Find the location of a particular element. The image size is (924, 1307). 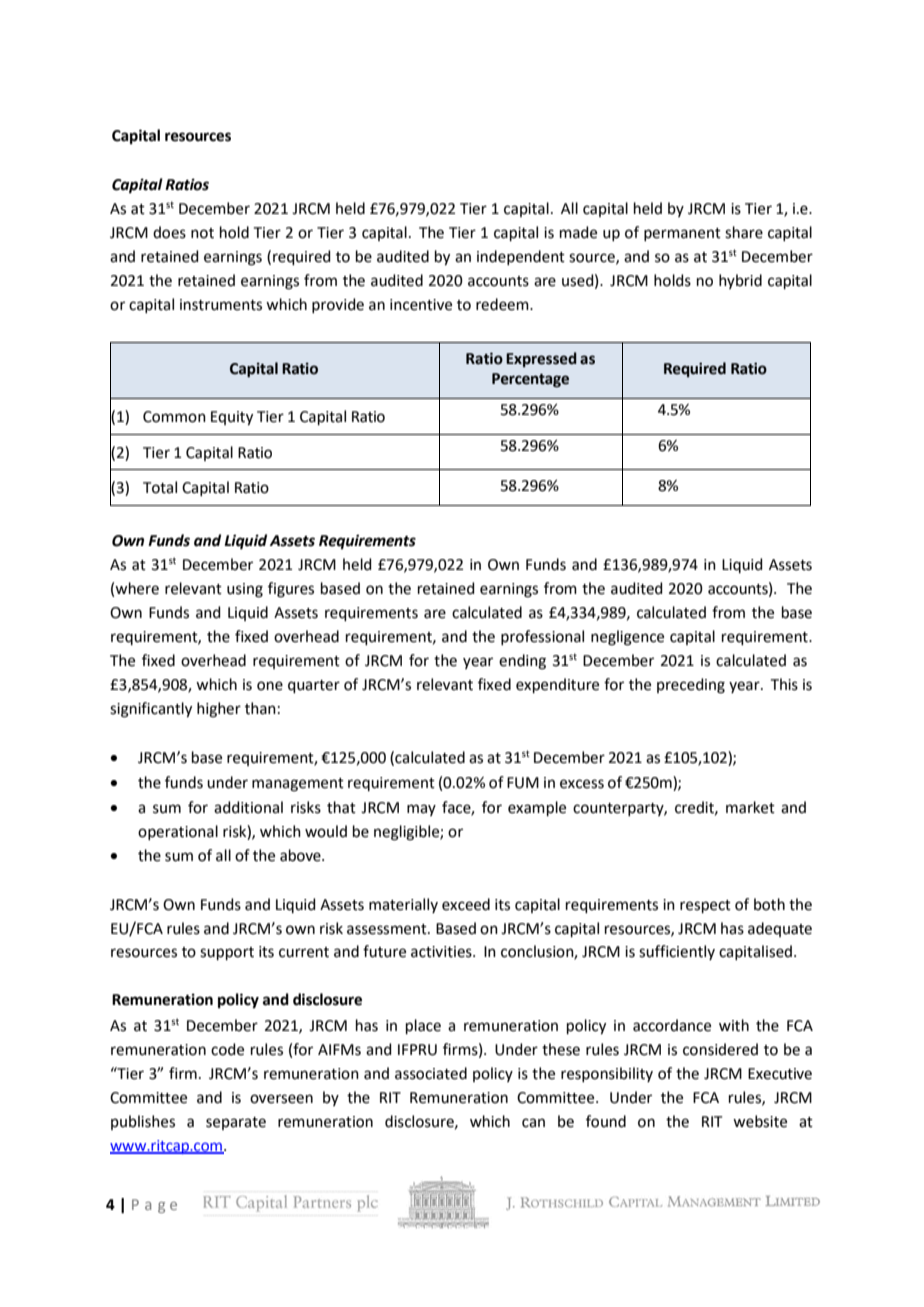

permanent is located at coordinates (682, 234).
